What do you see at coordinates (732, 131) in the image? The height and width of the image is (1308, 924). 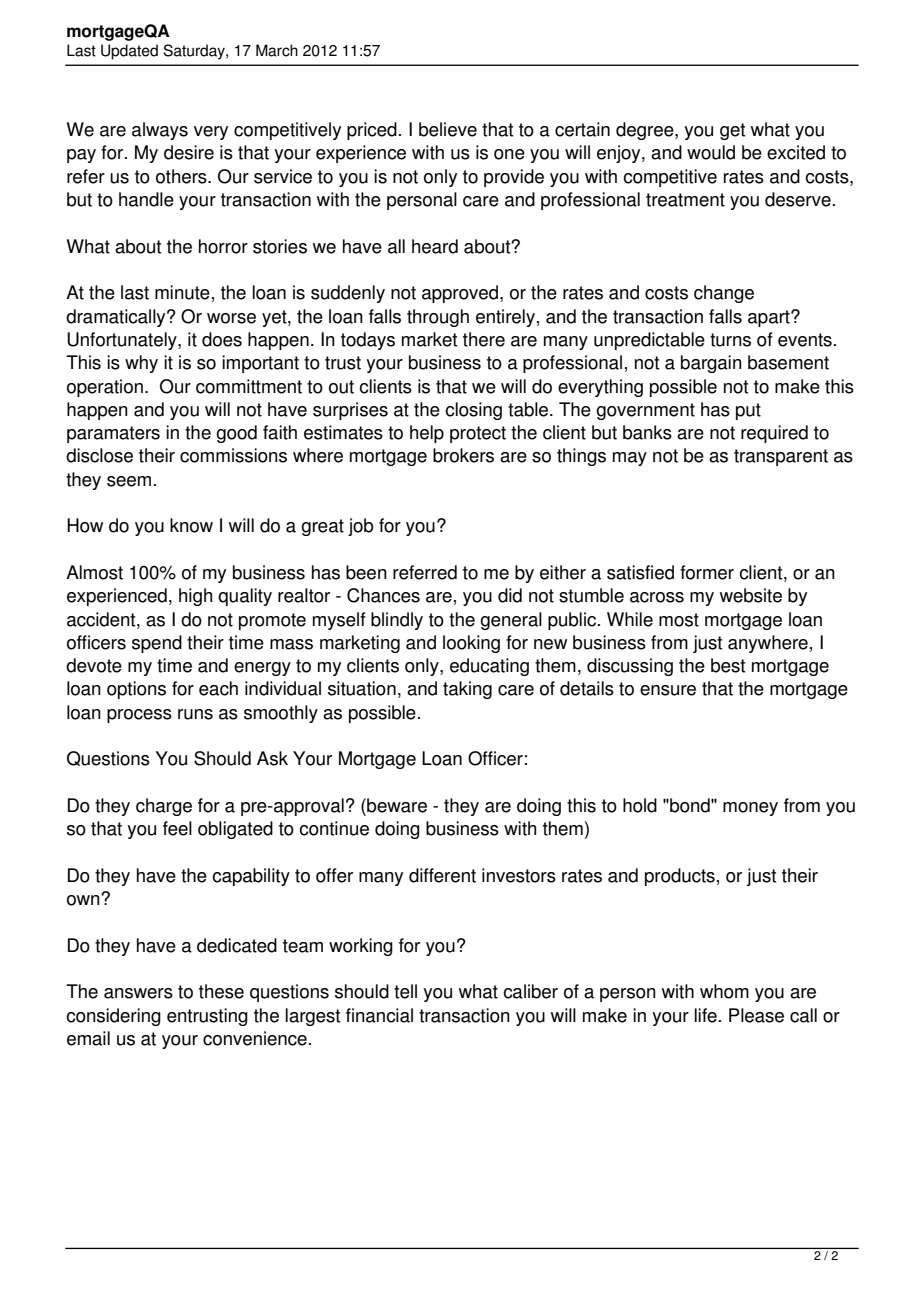 I see `get` at bounding box center [732, 131].
